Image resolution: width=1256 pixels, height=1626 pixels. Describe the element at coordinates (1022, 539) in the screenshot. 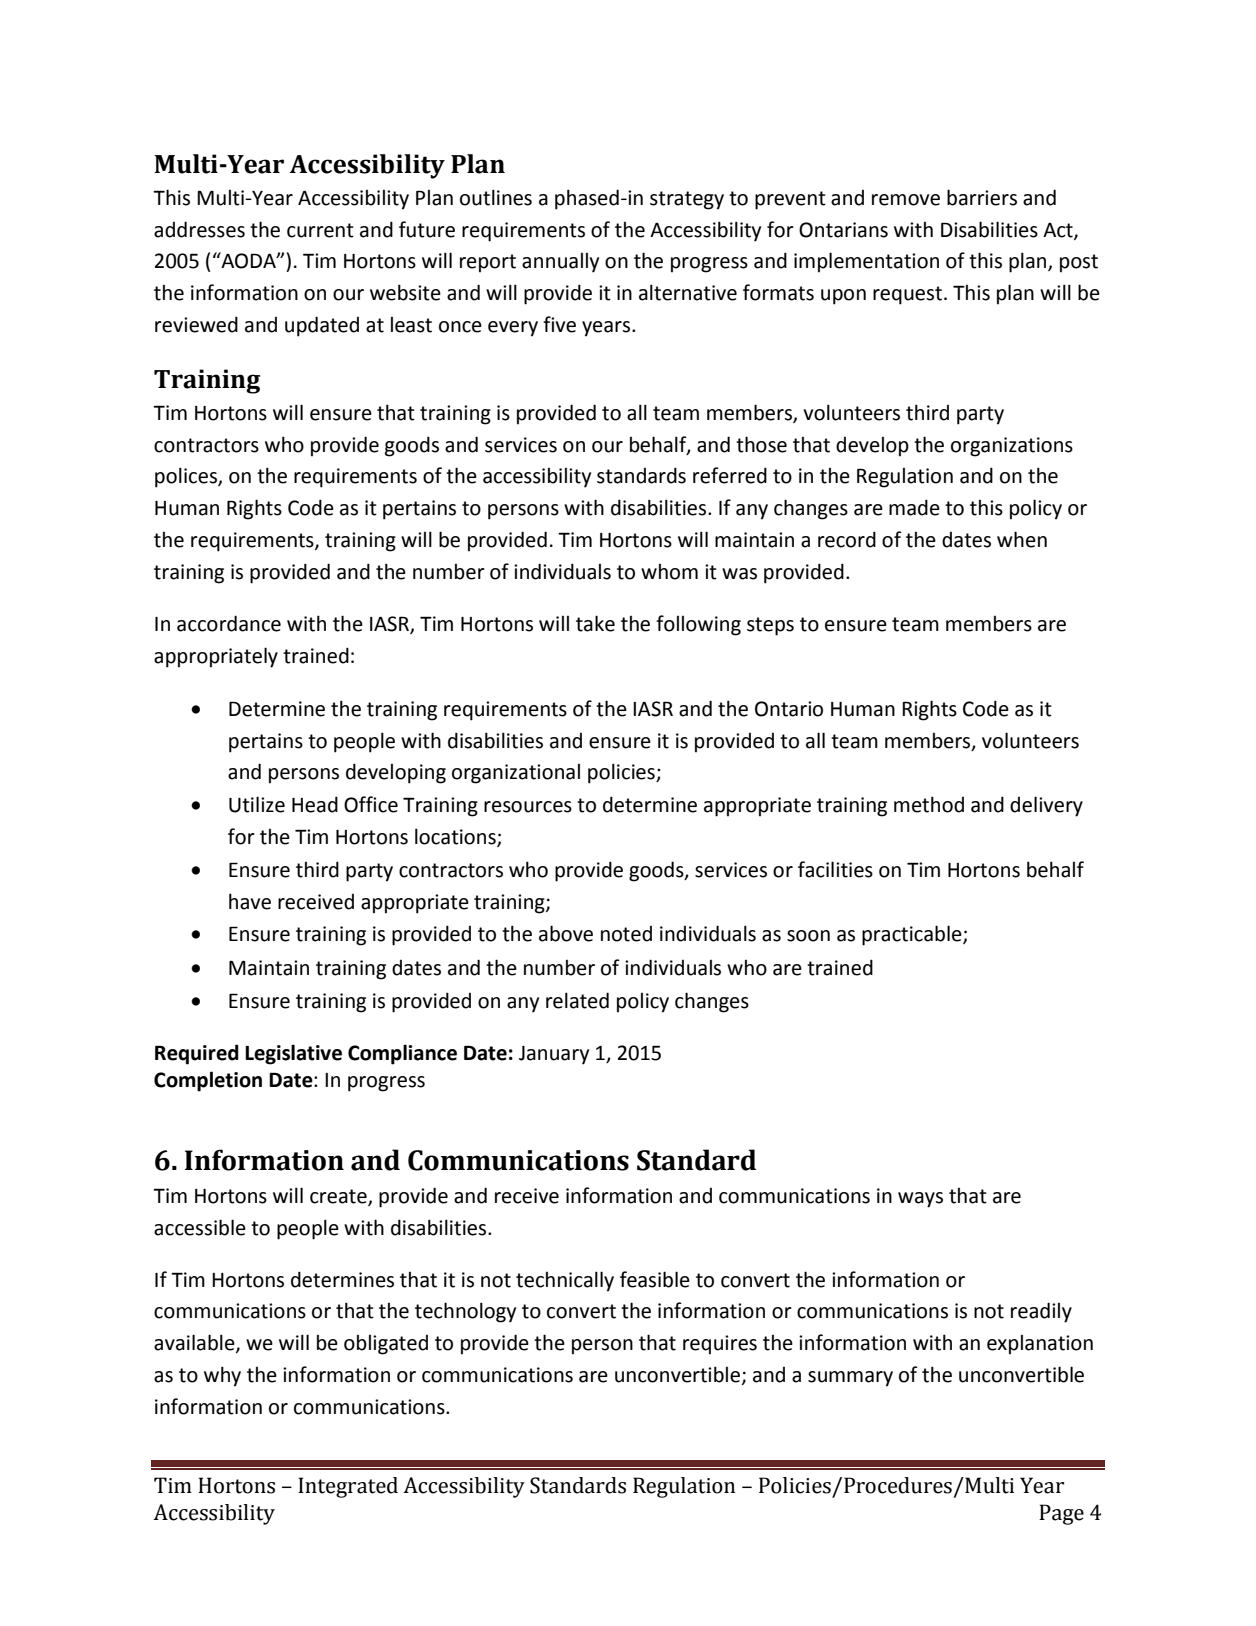

I see `when` at that location.
